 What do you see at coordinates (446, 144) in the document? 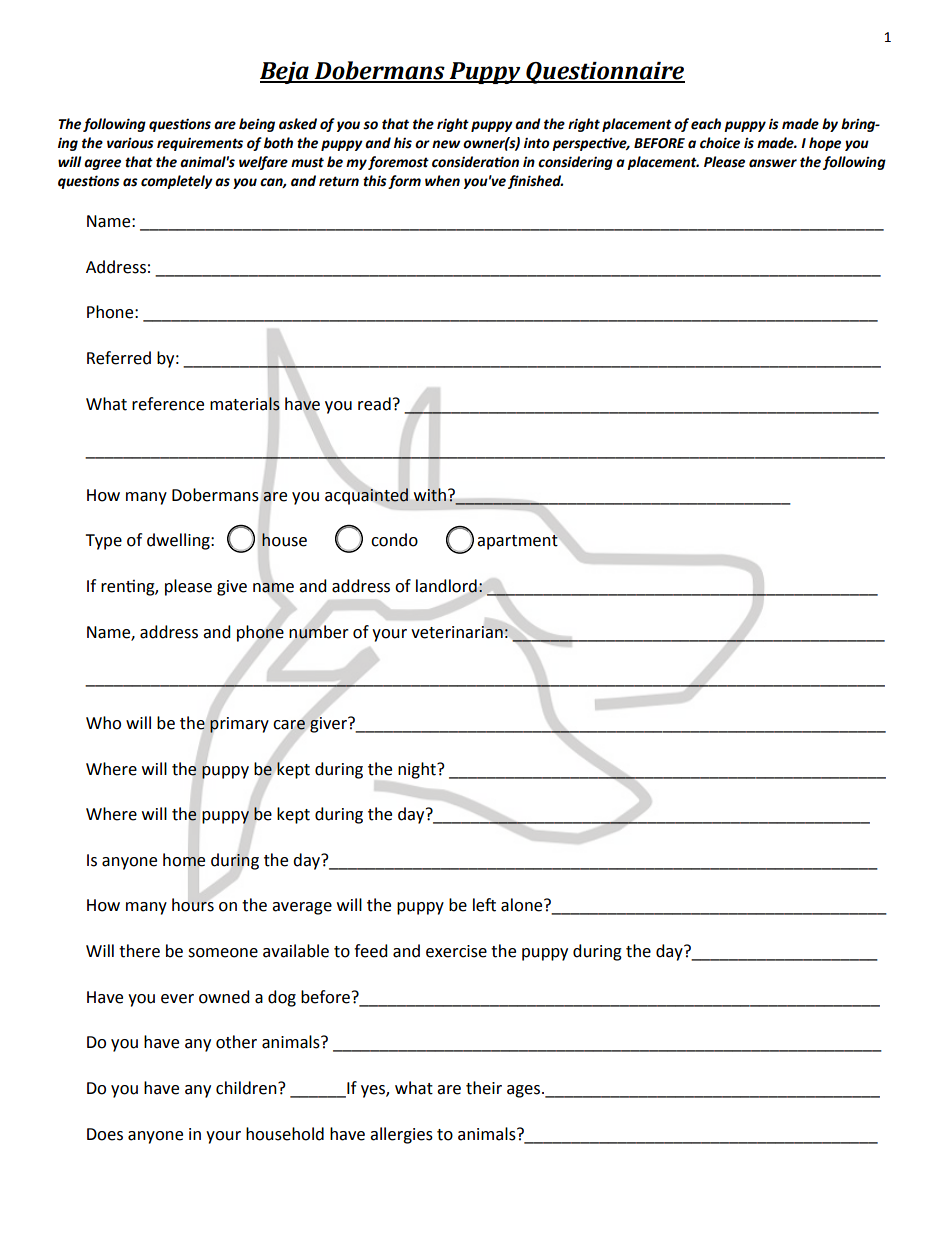
I see `new` at bounding box center [446, 144].
